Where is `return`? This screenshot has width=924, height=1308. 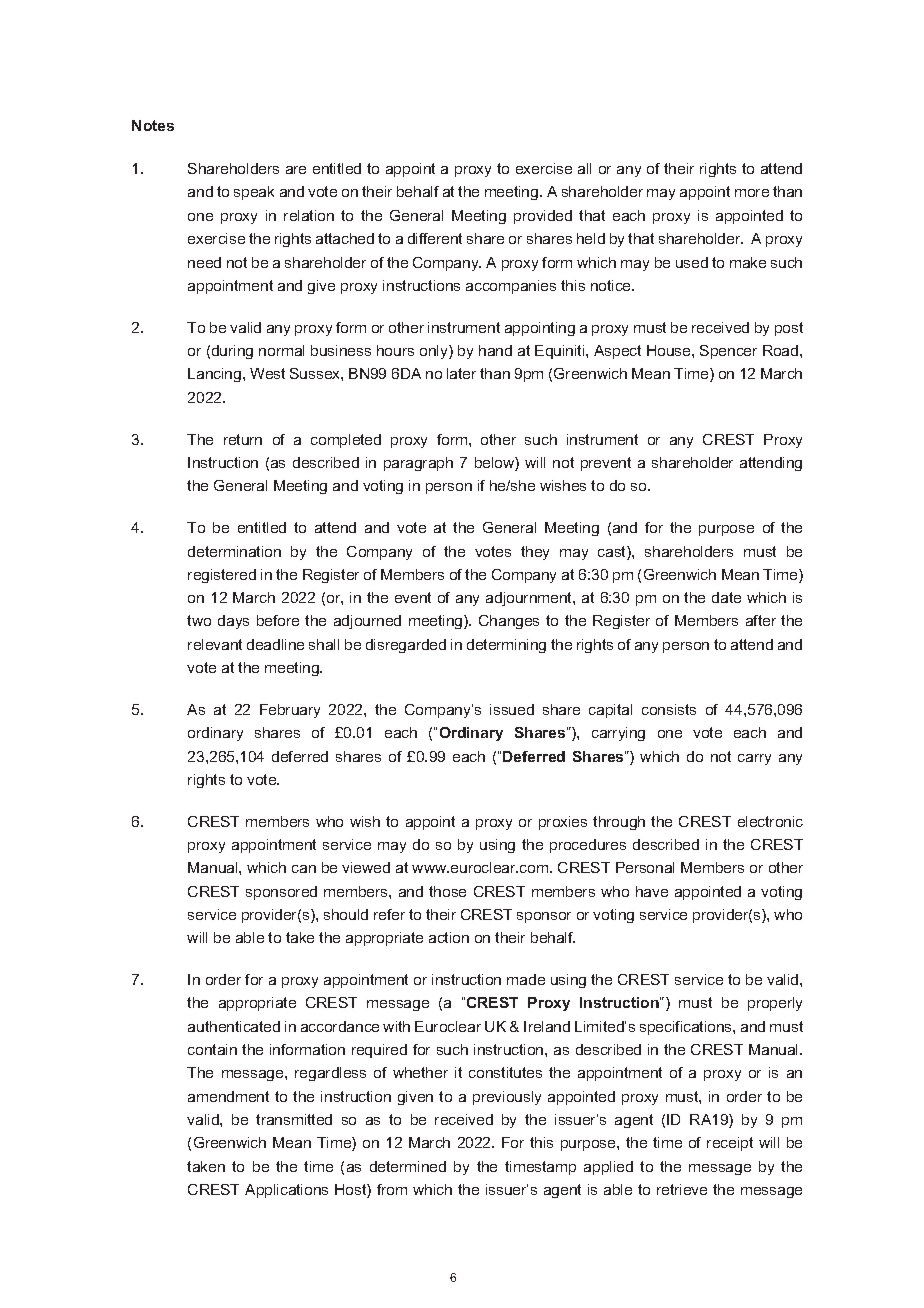 return is located at coordinates (243, 439).
